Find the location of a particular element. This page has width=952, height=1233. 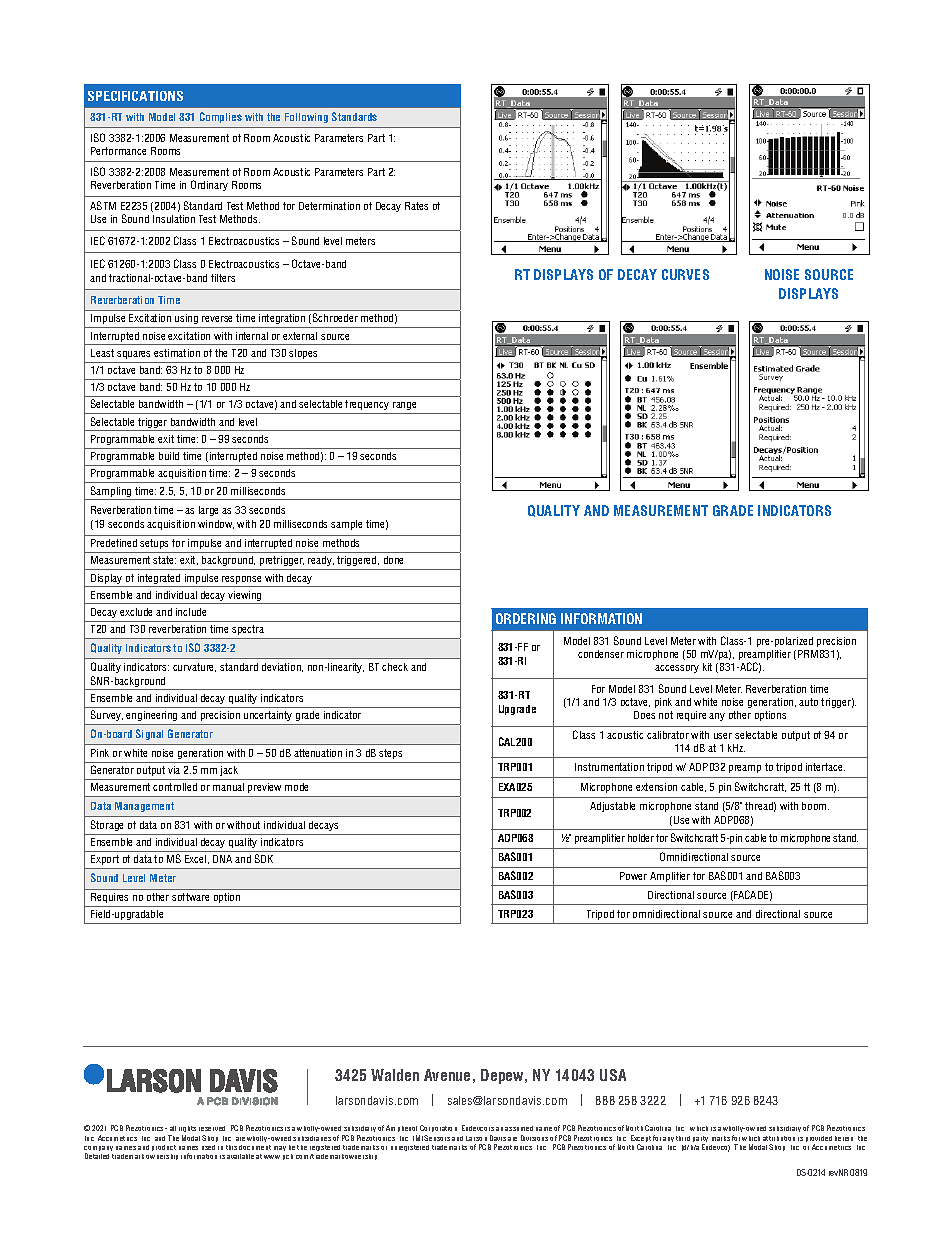

CURVES is located at coordinates (685, 274).
